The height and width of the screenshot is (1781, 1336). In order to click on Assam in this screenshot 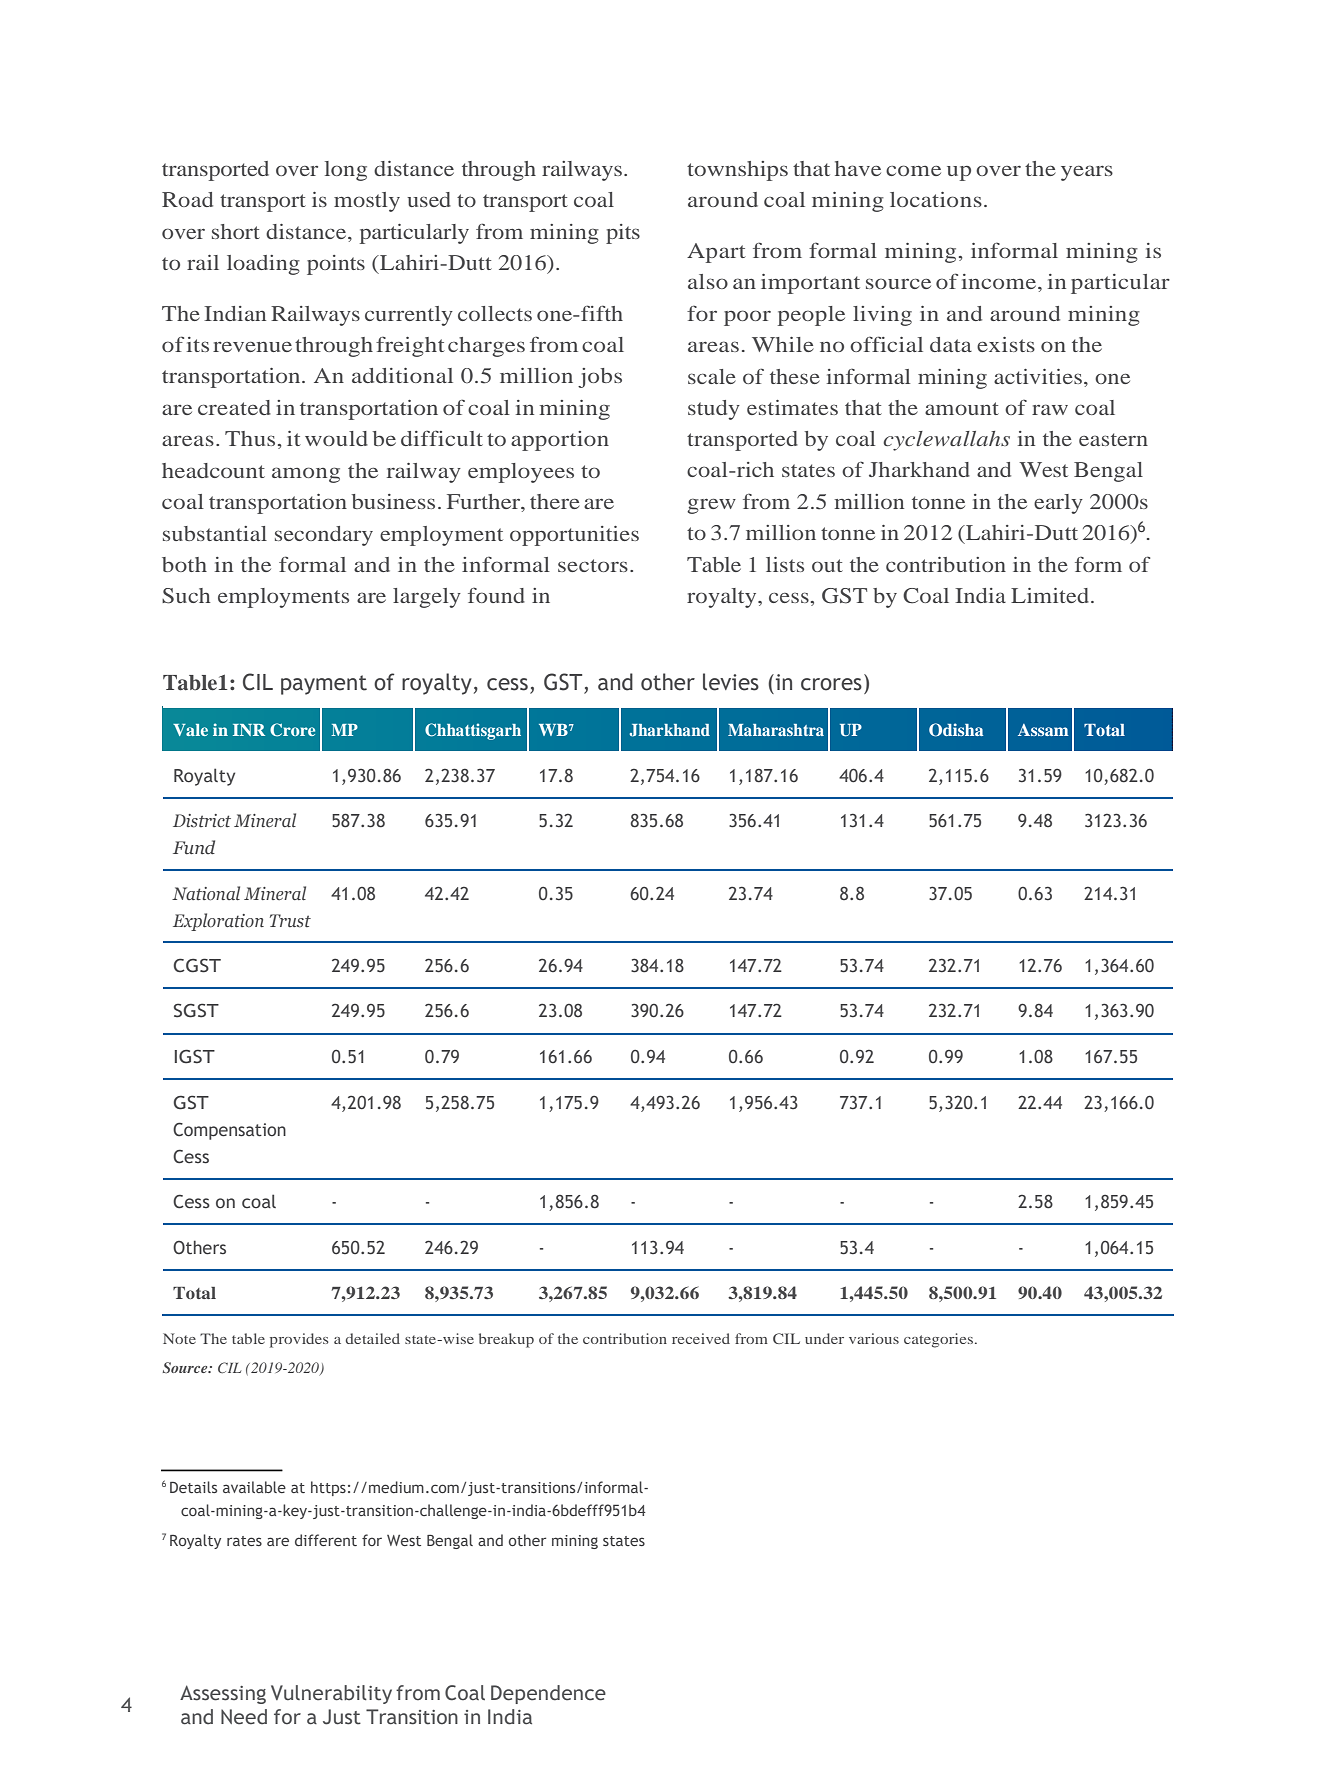, I will do `click(1043, 730)`.
